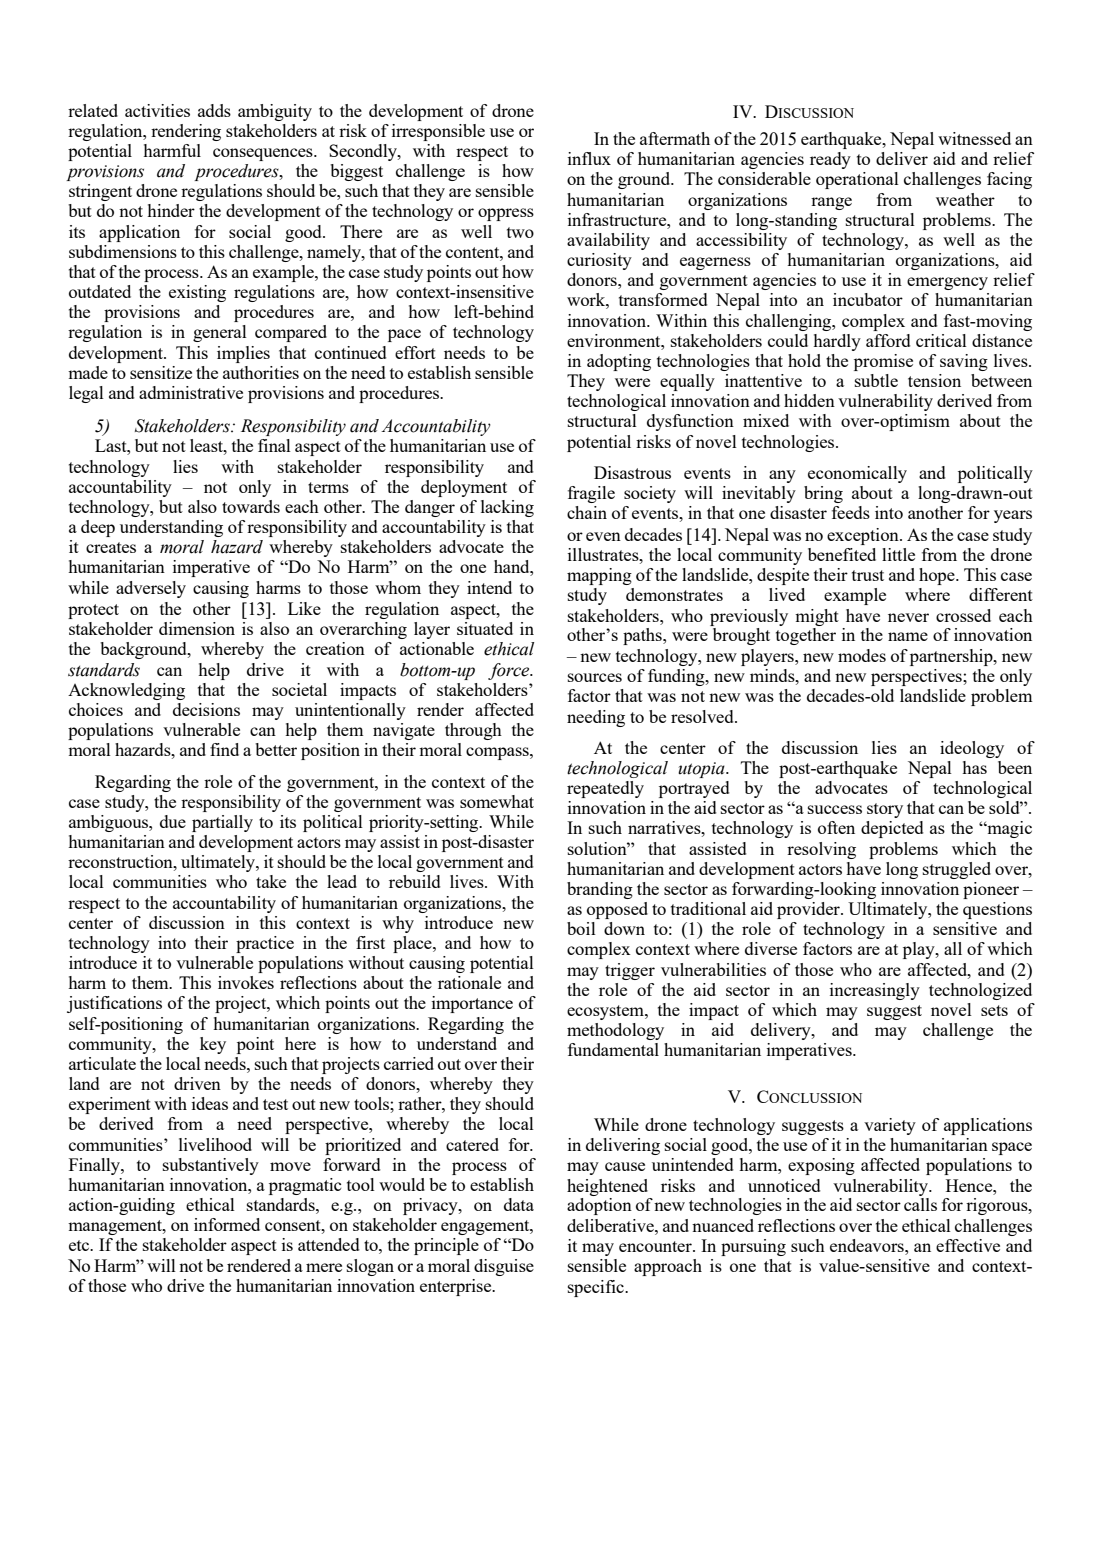 The image size is (1099, 1555). I want to click on influx, so click(589, 158).
